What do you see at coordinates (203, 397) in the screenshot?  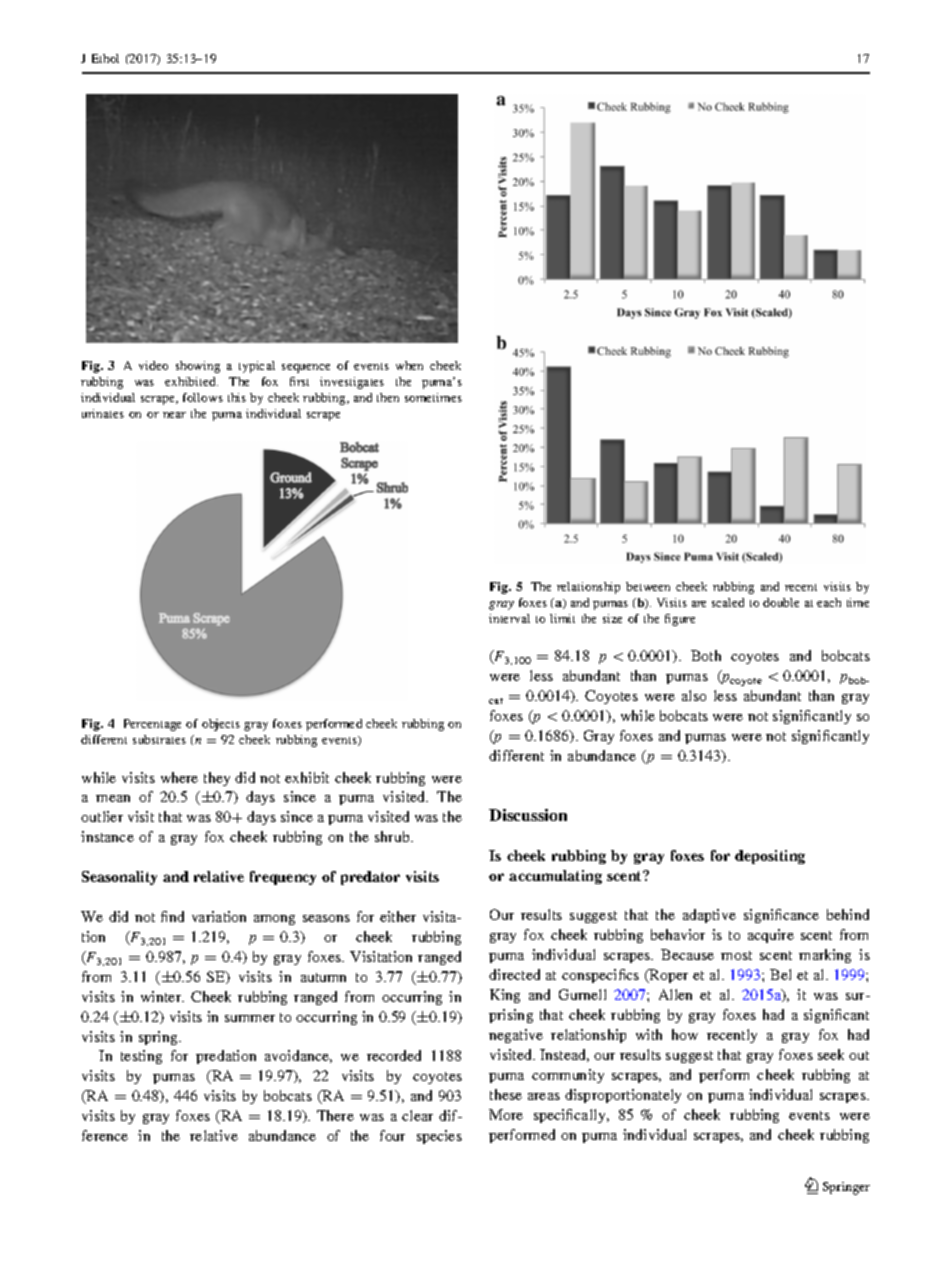 I see `follows` at bounding box center [203, 397].
